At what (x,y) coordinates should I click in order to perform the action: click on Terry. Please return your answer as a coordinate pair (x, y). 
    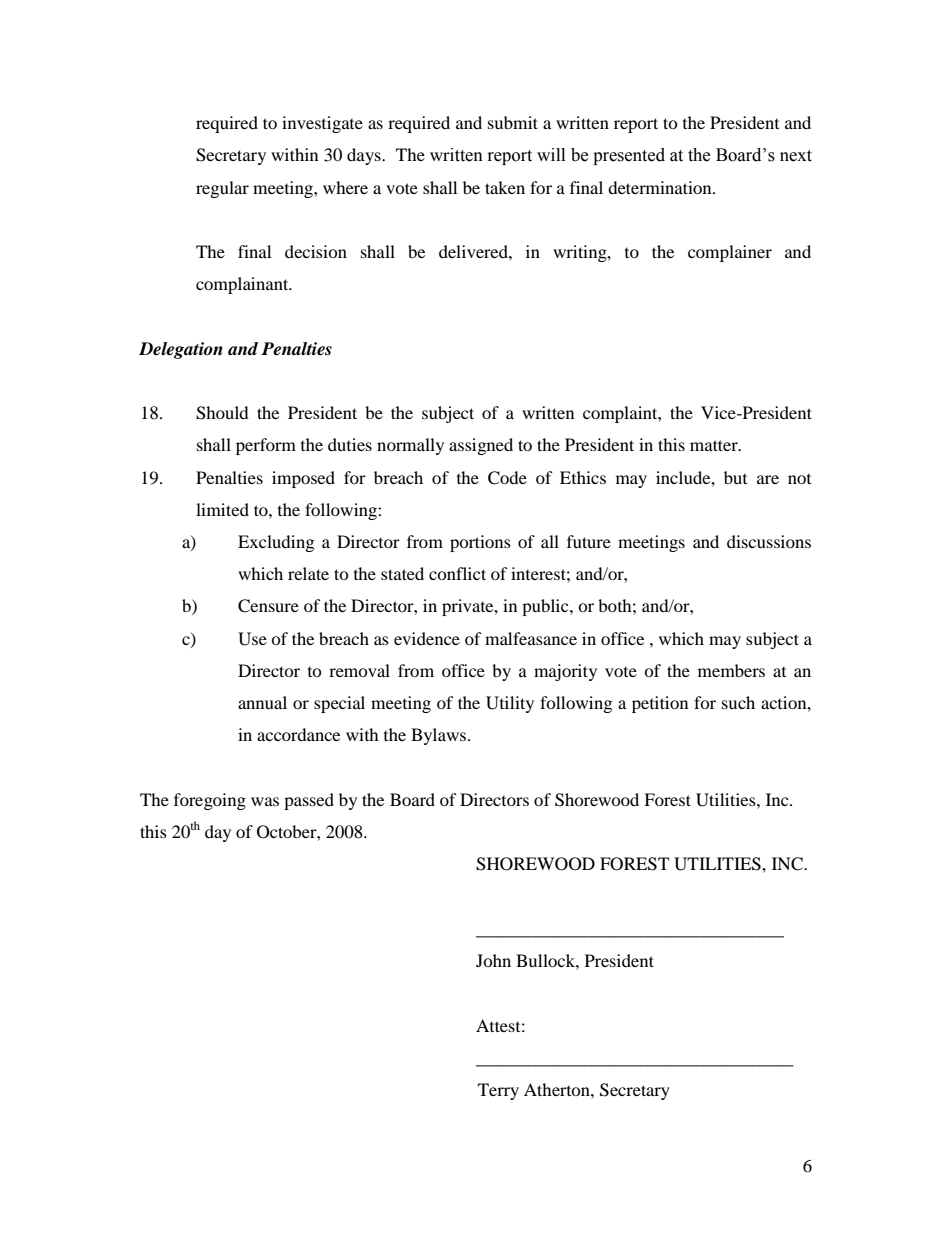
    Looking at the image, I should click on (498, 1091).
